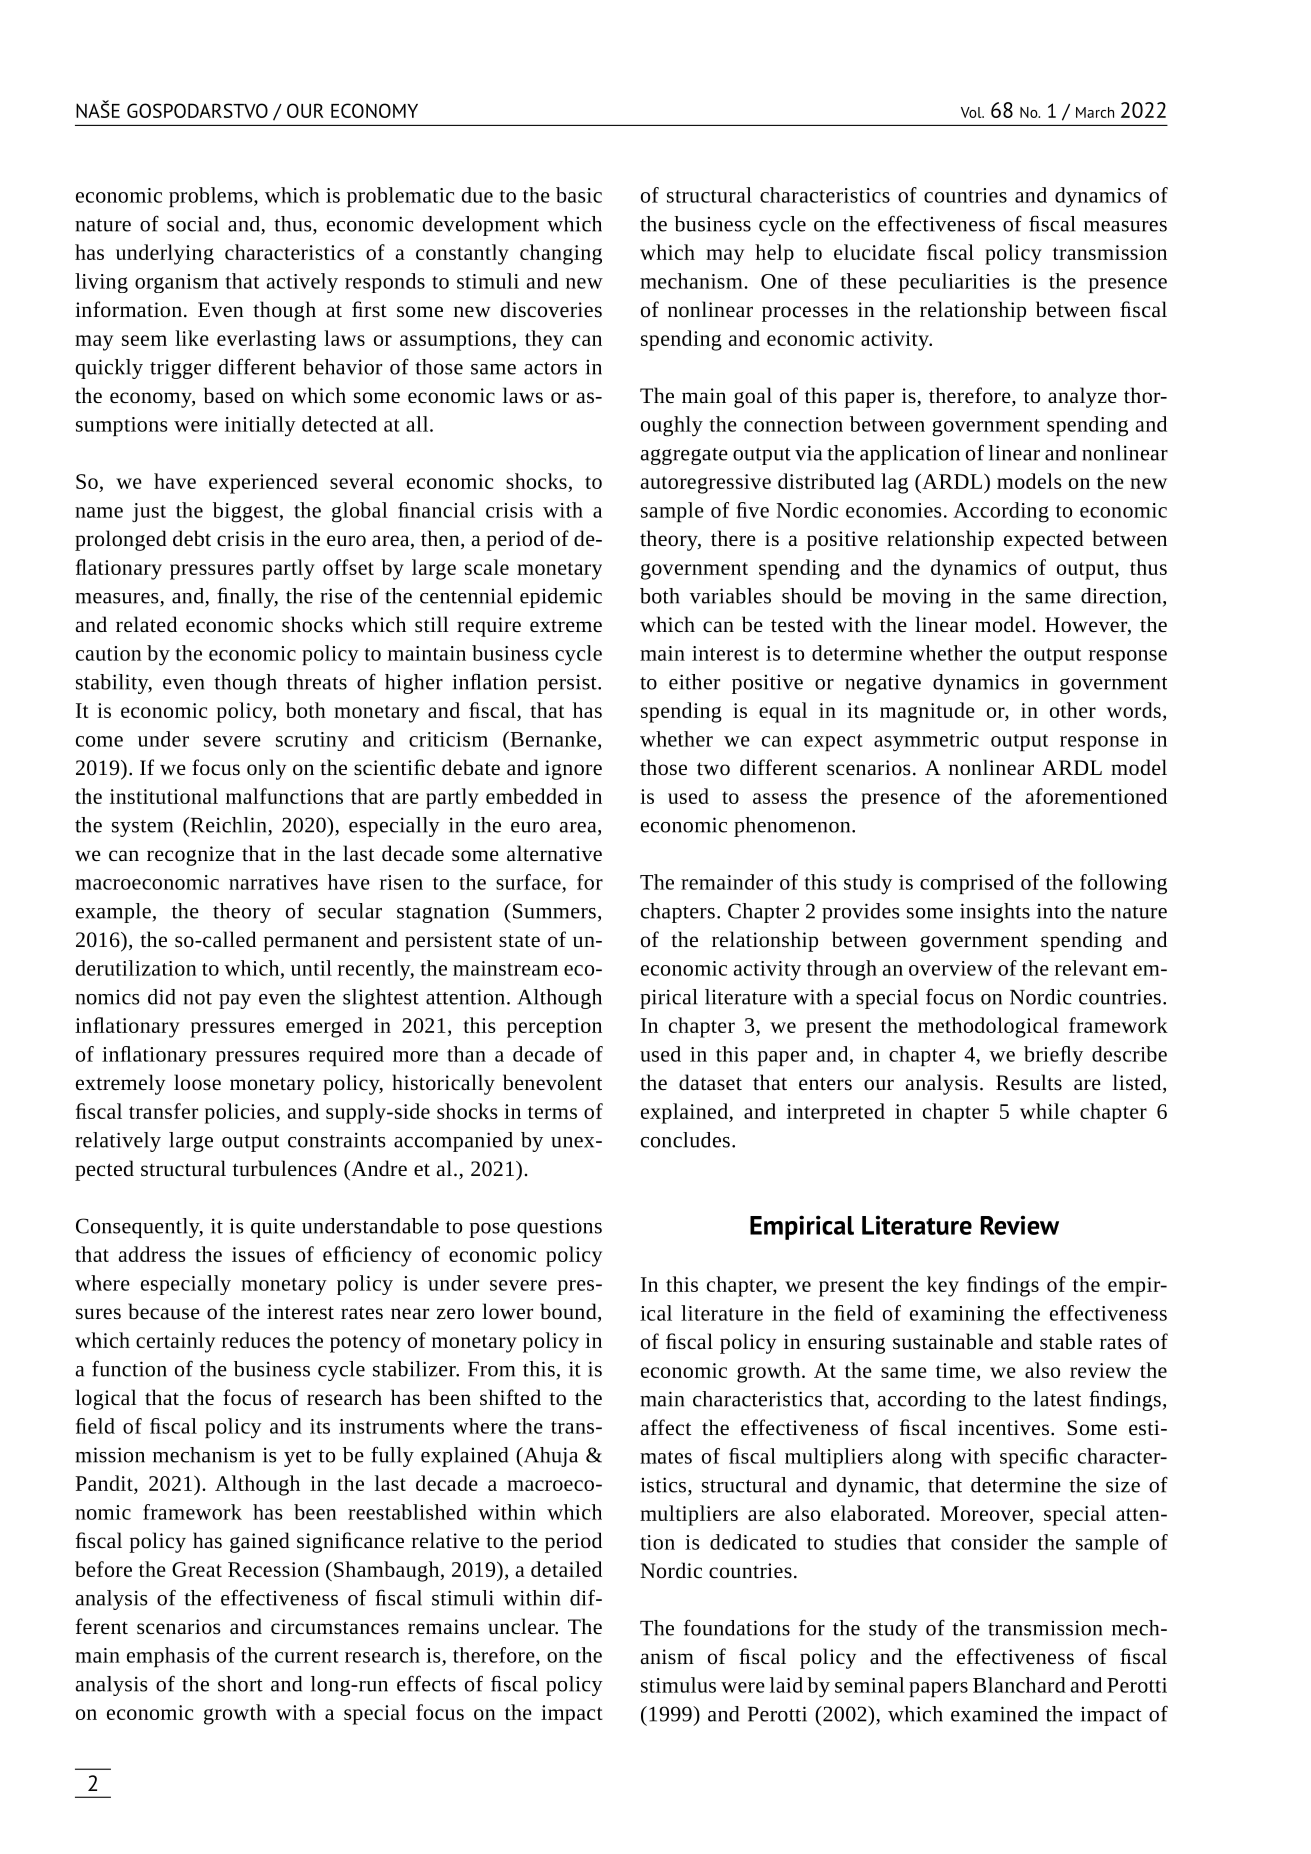 Image resolution: width=1311 pixels, height=1854 pixels. I want to click on March, so click(1095, 112).
